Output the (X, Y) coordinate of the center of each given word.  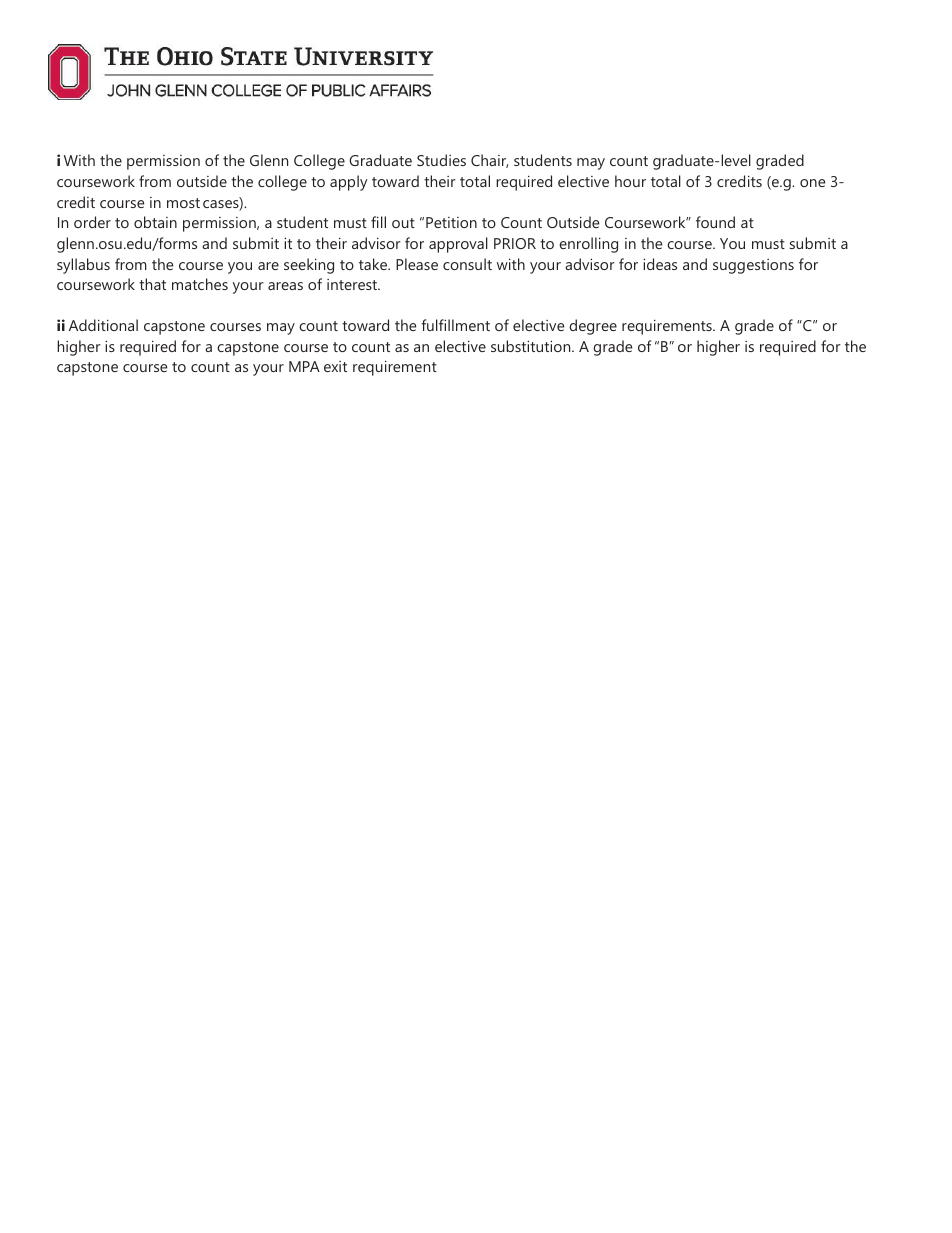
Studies (441, 160)
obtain (155, 222)
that (152, 284)
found (715, 222)
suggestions (753, 266)
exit (335, 366)
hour (630, 181)
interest (353, 284)
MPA (304, 366)
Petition (451, 222)
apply (348, 183)
